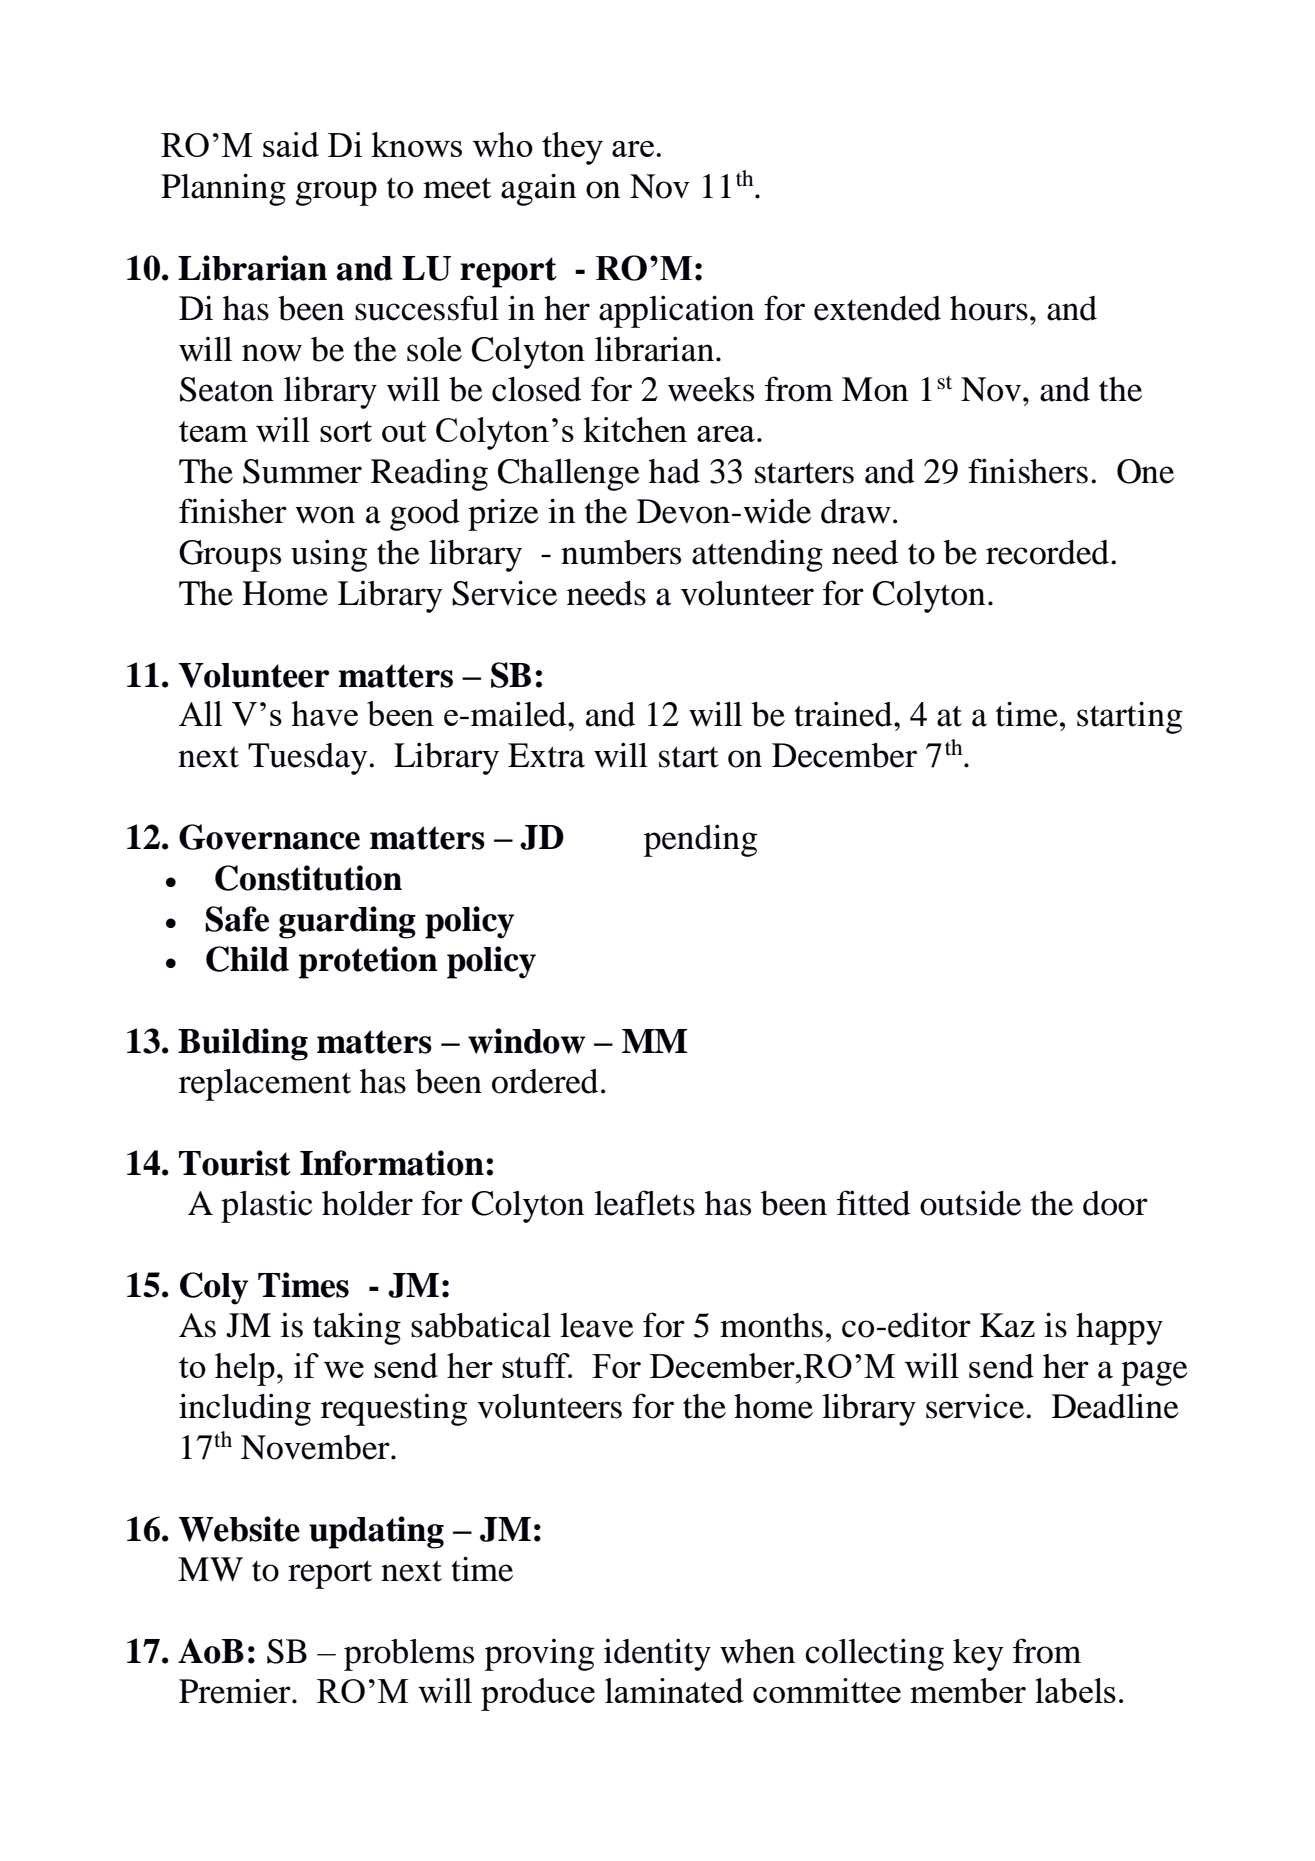  I want to click on they, so click(572, 148).
